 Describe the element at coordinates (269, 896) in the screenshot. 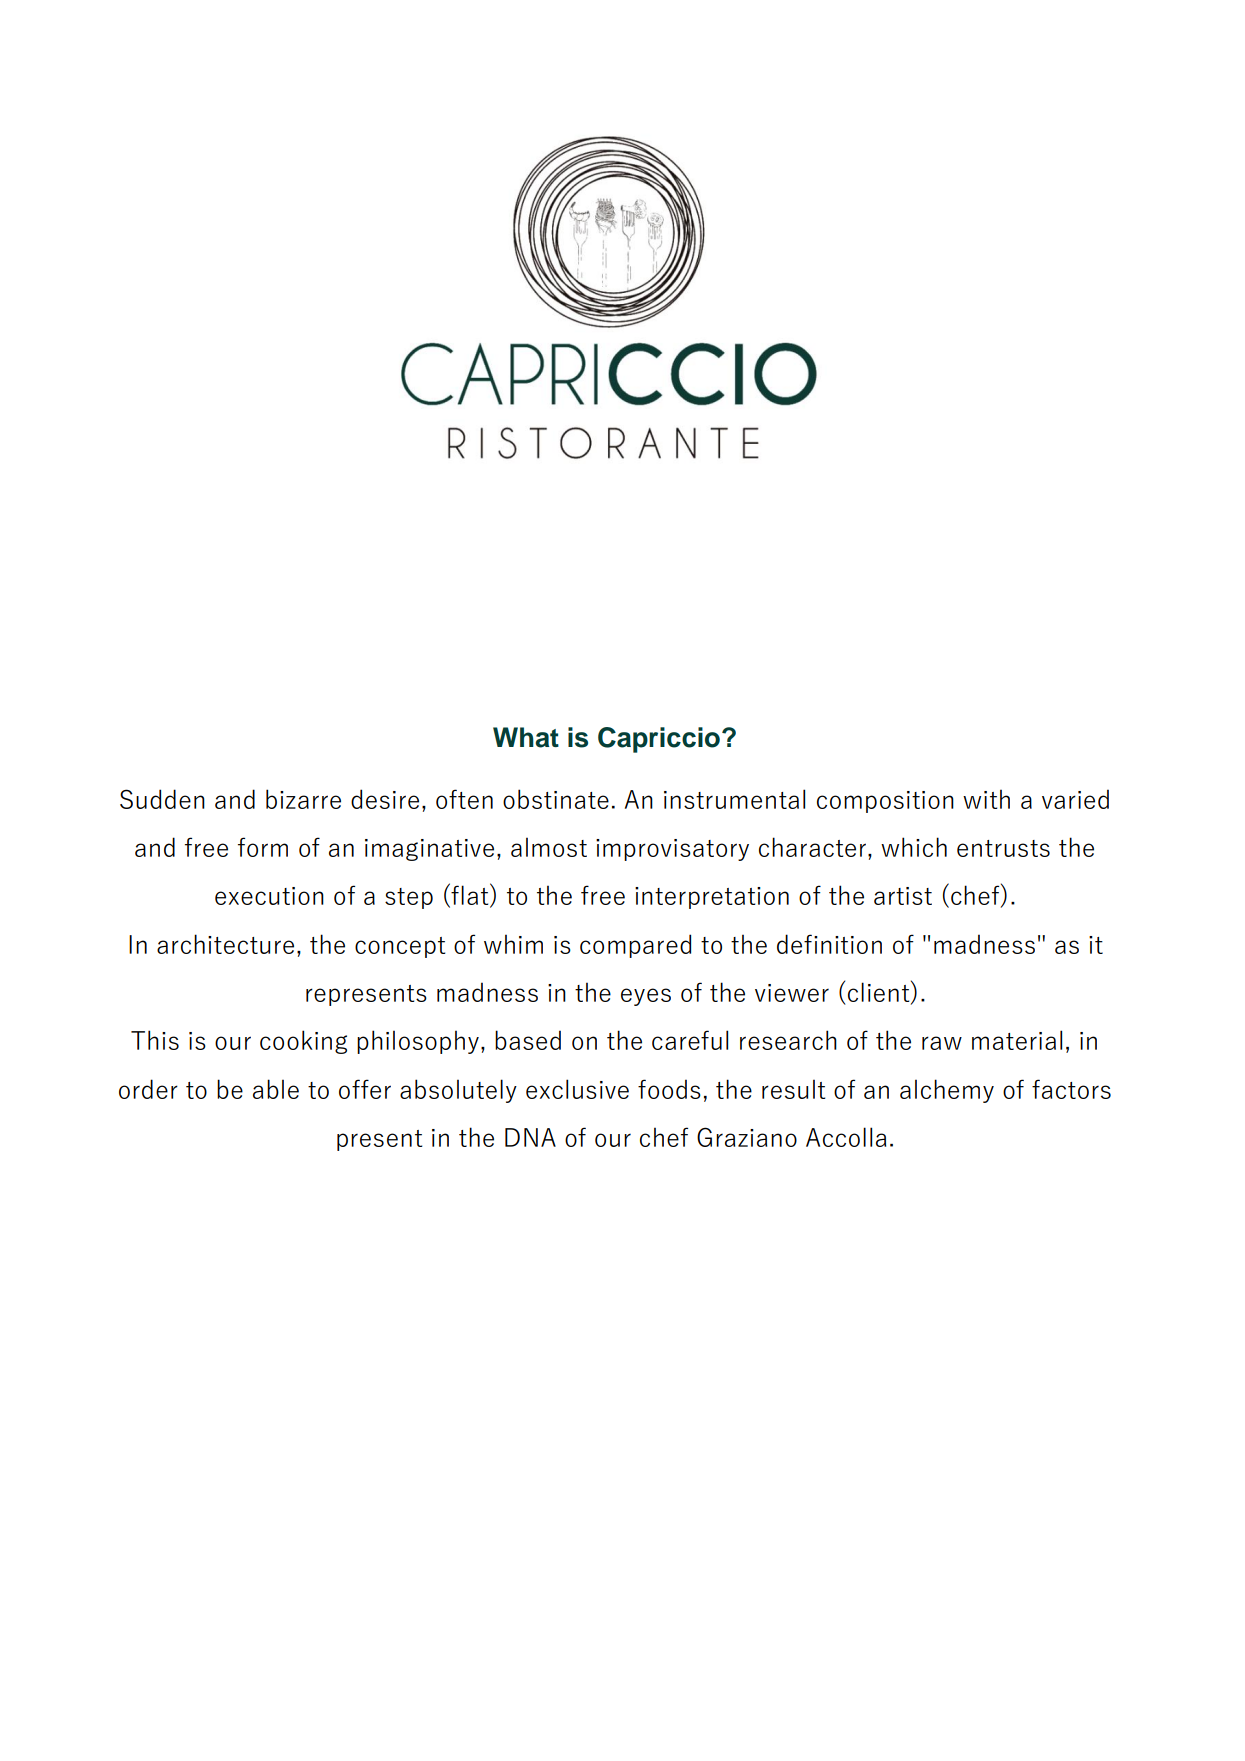

I see `execution` at that location.
